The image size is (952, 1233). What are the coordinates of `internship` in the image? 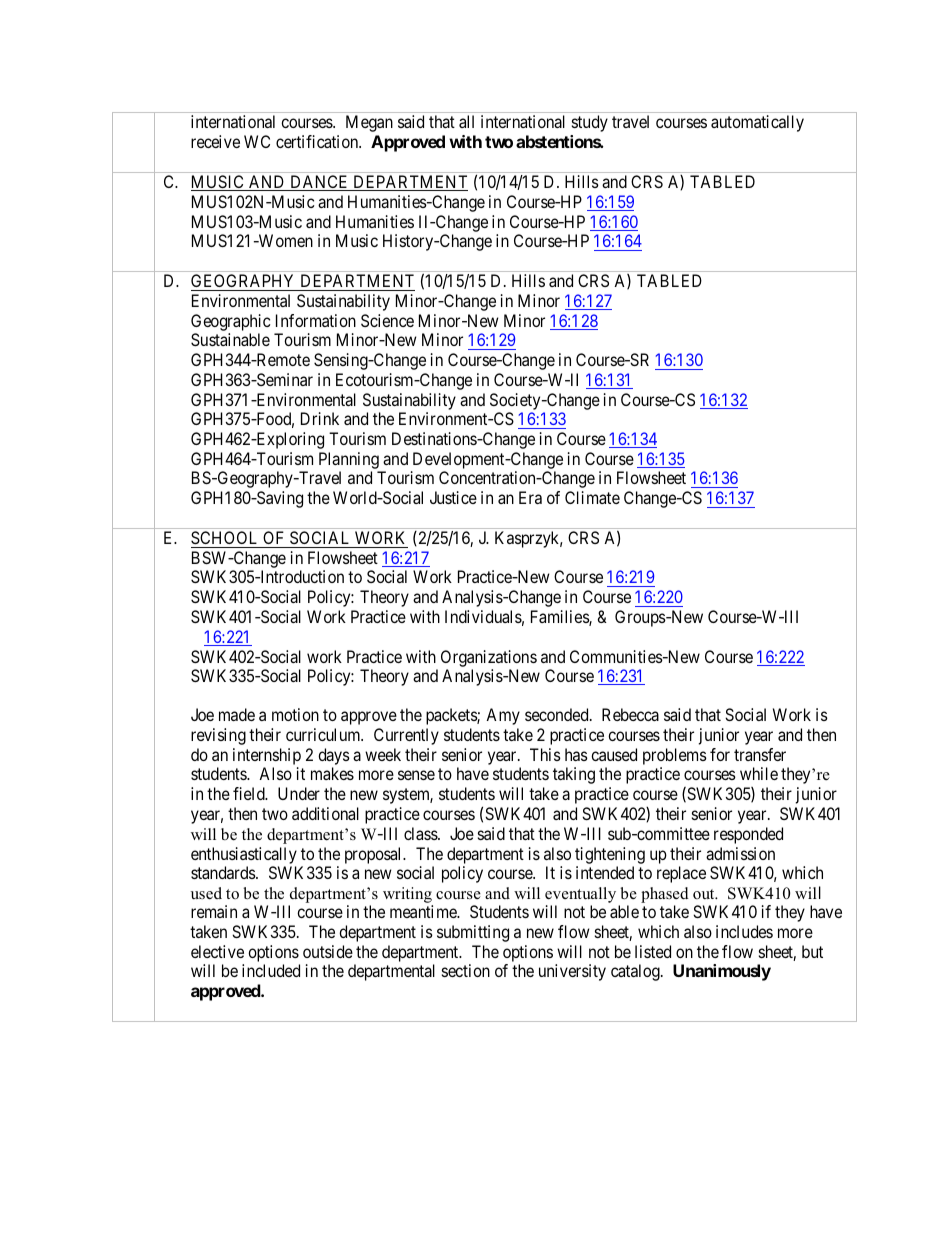 It's located at (267, 758).
